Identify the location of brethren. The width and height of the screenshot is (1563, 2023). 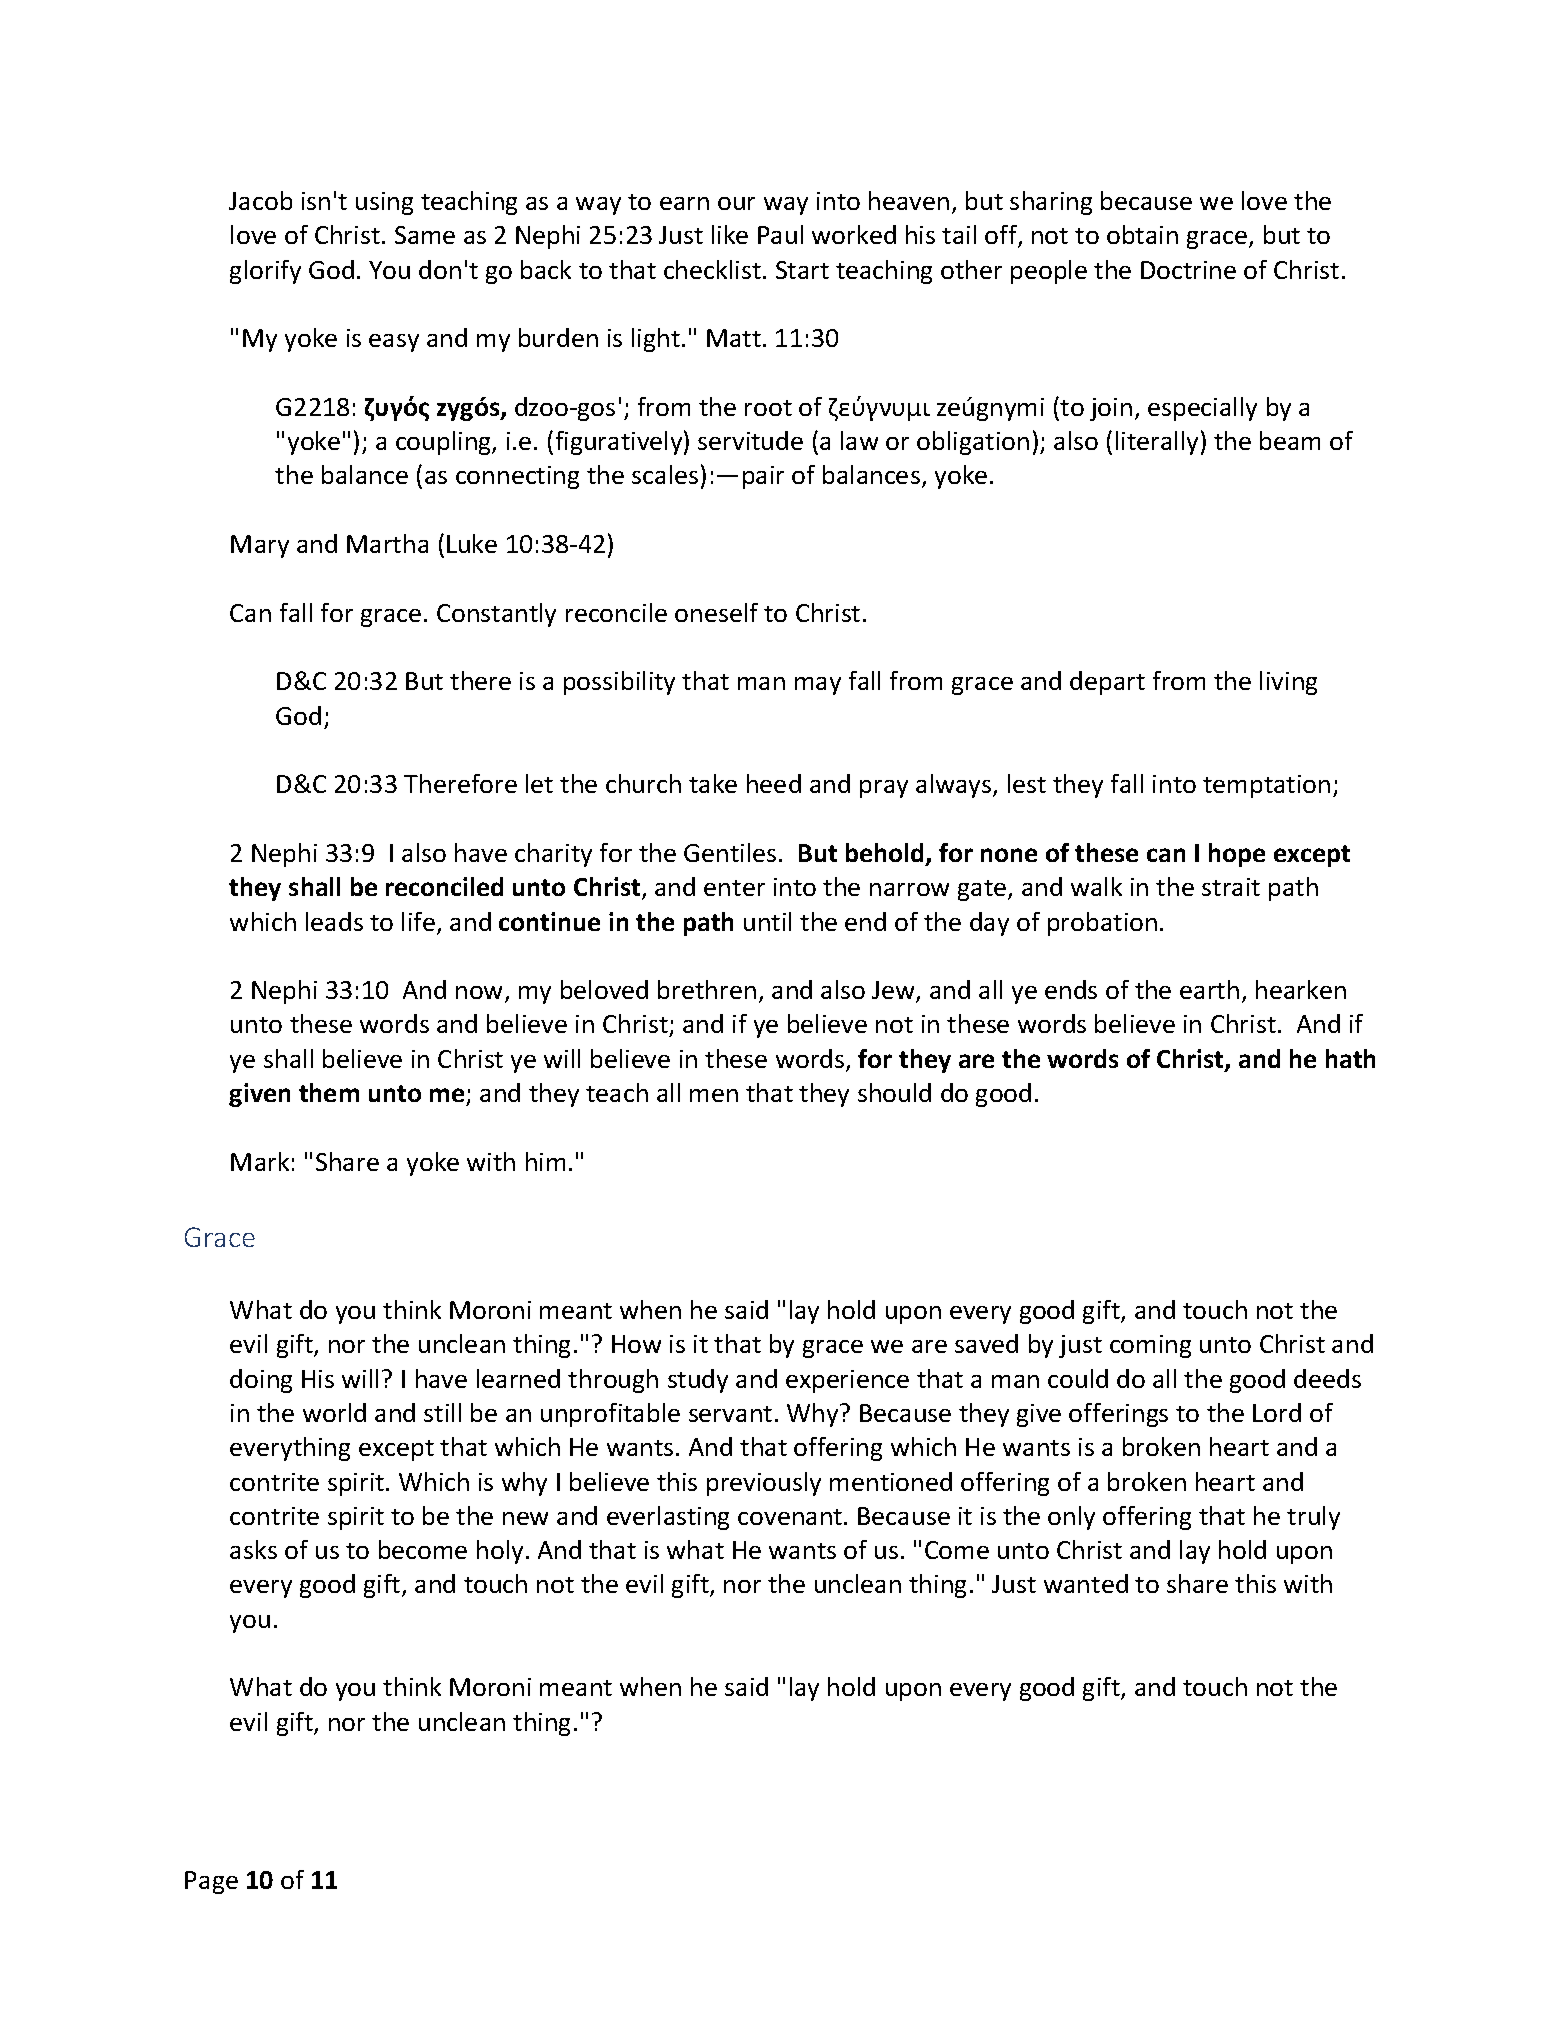
(707, 989).
